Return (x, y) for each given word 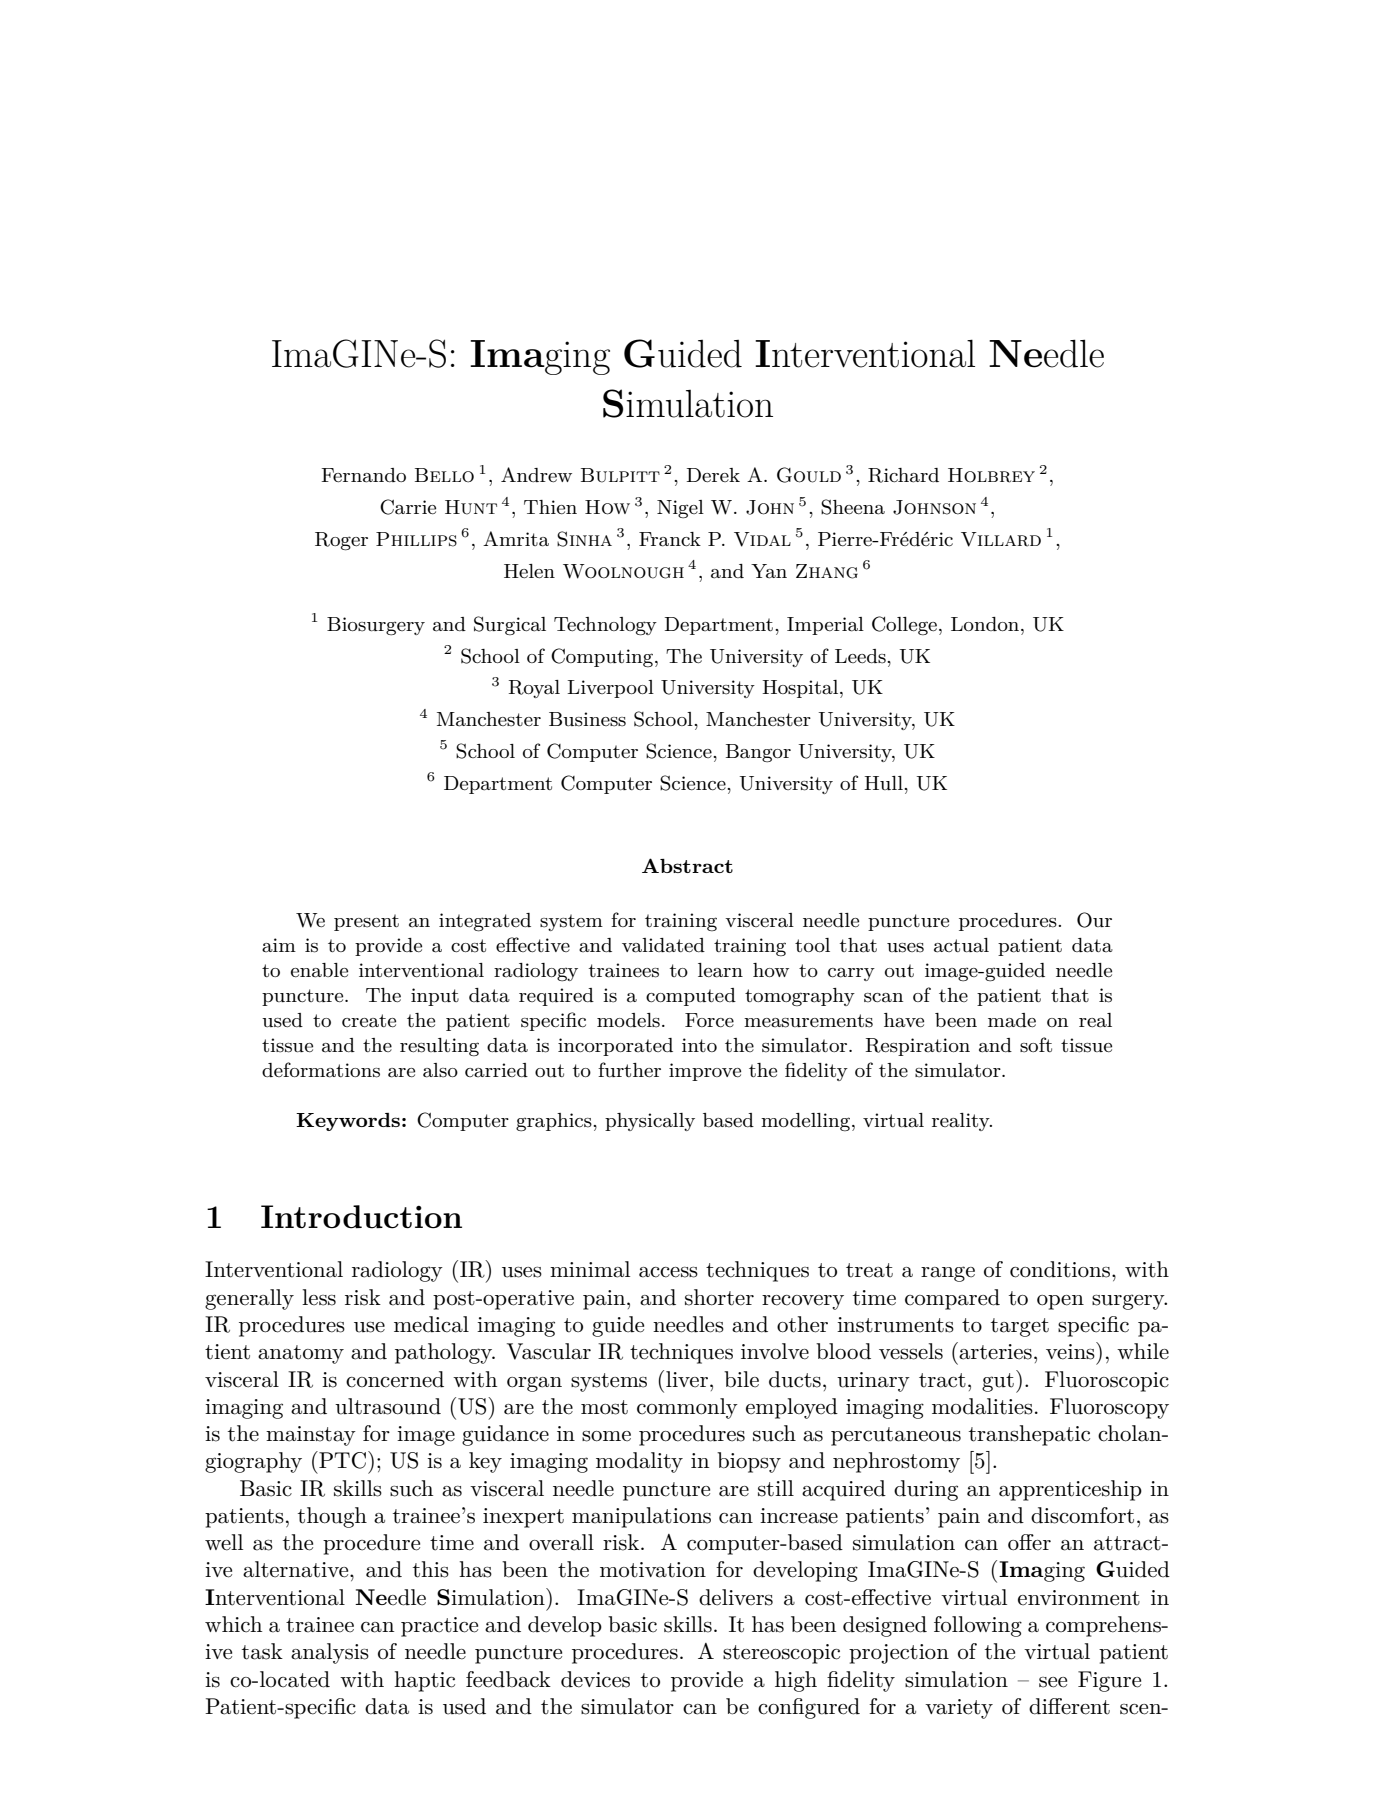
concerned (395, 1379)
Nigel (680, 509)
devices (595, 1679)
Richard (903, 475)
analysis (330, 1653)
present (366, 922)
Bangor (758, 753)
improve (705, 1072)
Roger (341, 541)
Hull (884, 783)
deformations (321, 1070)
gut (998, 1382)
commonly (687, 1408)
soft (1036, 1045)
